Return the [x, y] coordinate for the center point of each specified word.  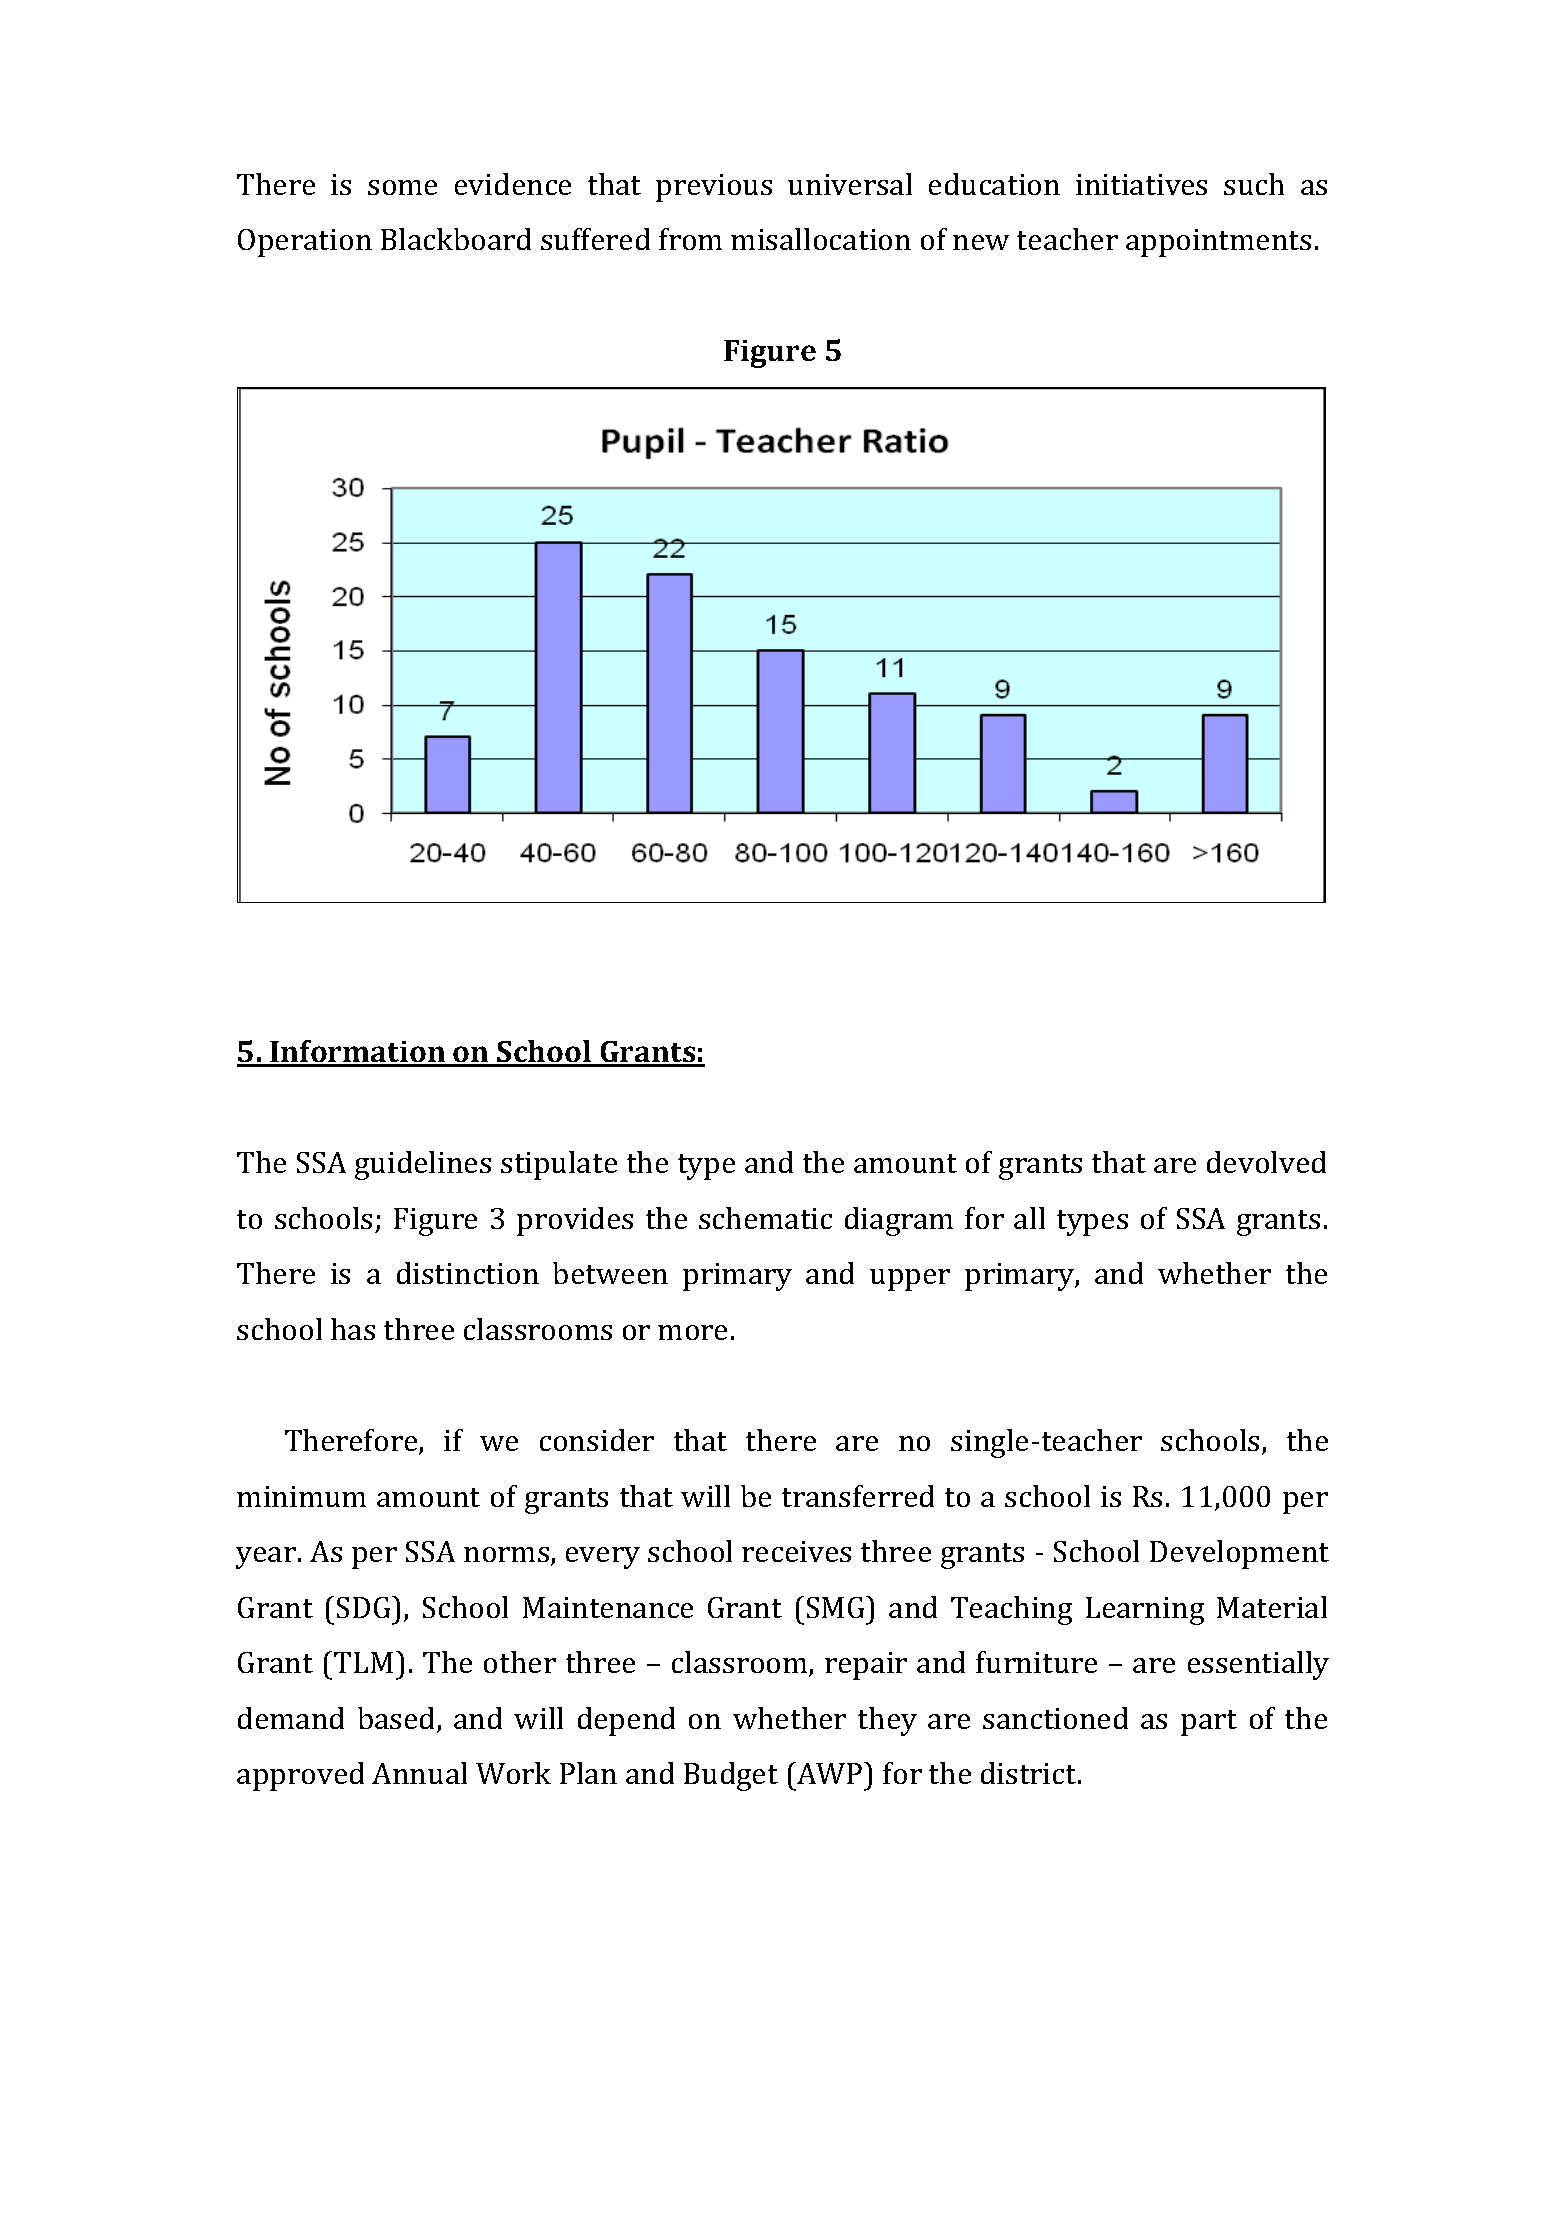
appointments [1218, 243]
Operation [305, 243]
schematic [765, 1218]
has [353, 1329]
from [690, 239]
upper [910, 1280]
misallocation [821, 239]
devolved [1266, 1162]
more [692, 1332]
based [398, 1719]
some [402, 187]
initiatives [1141, 184]
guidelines [423, 1165]
